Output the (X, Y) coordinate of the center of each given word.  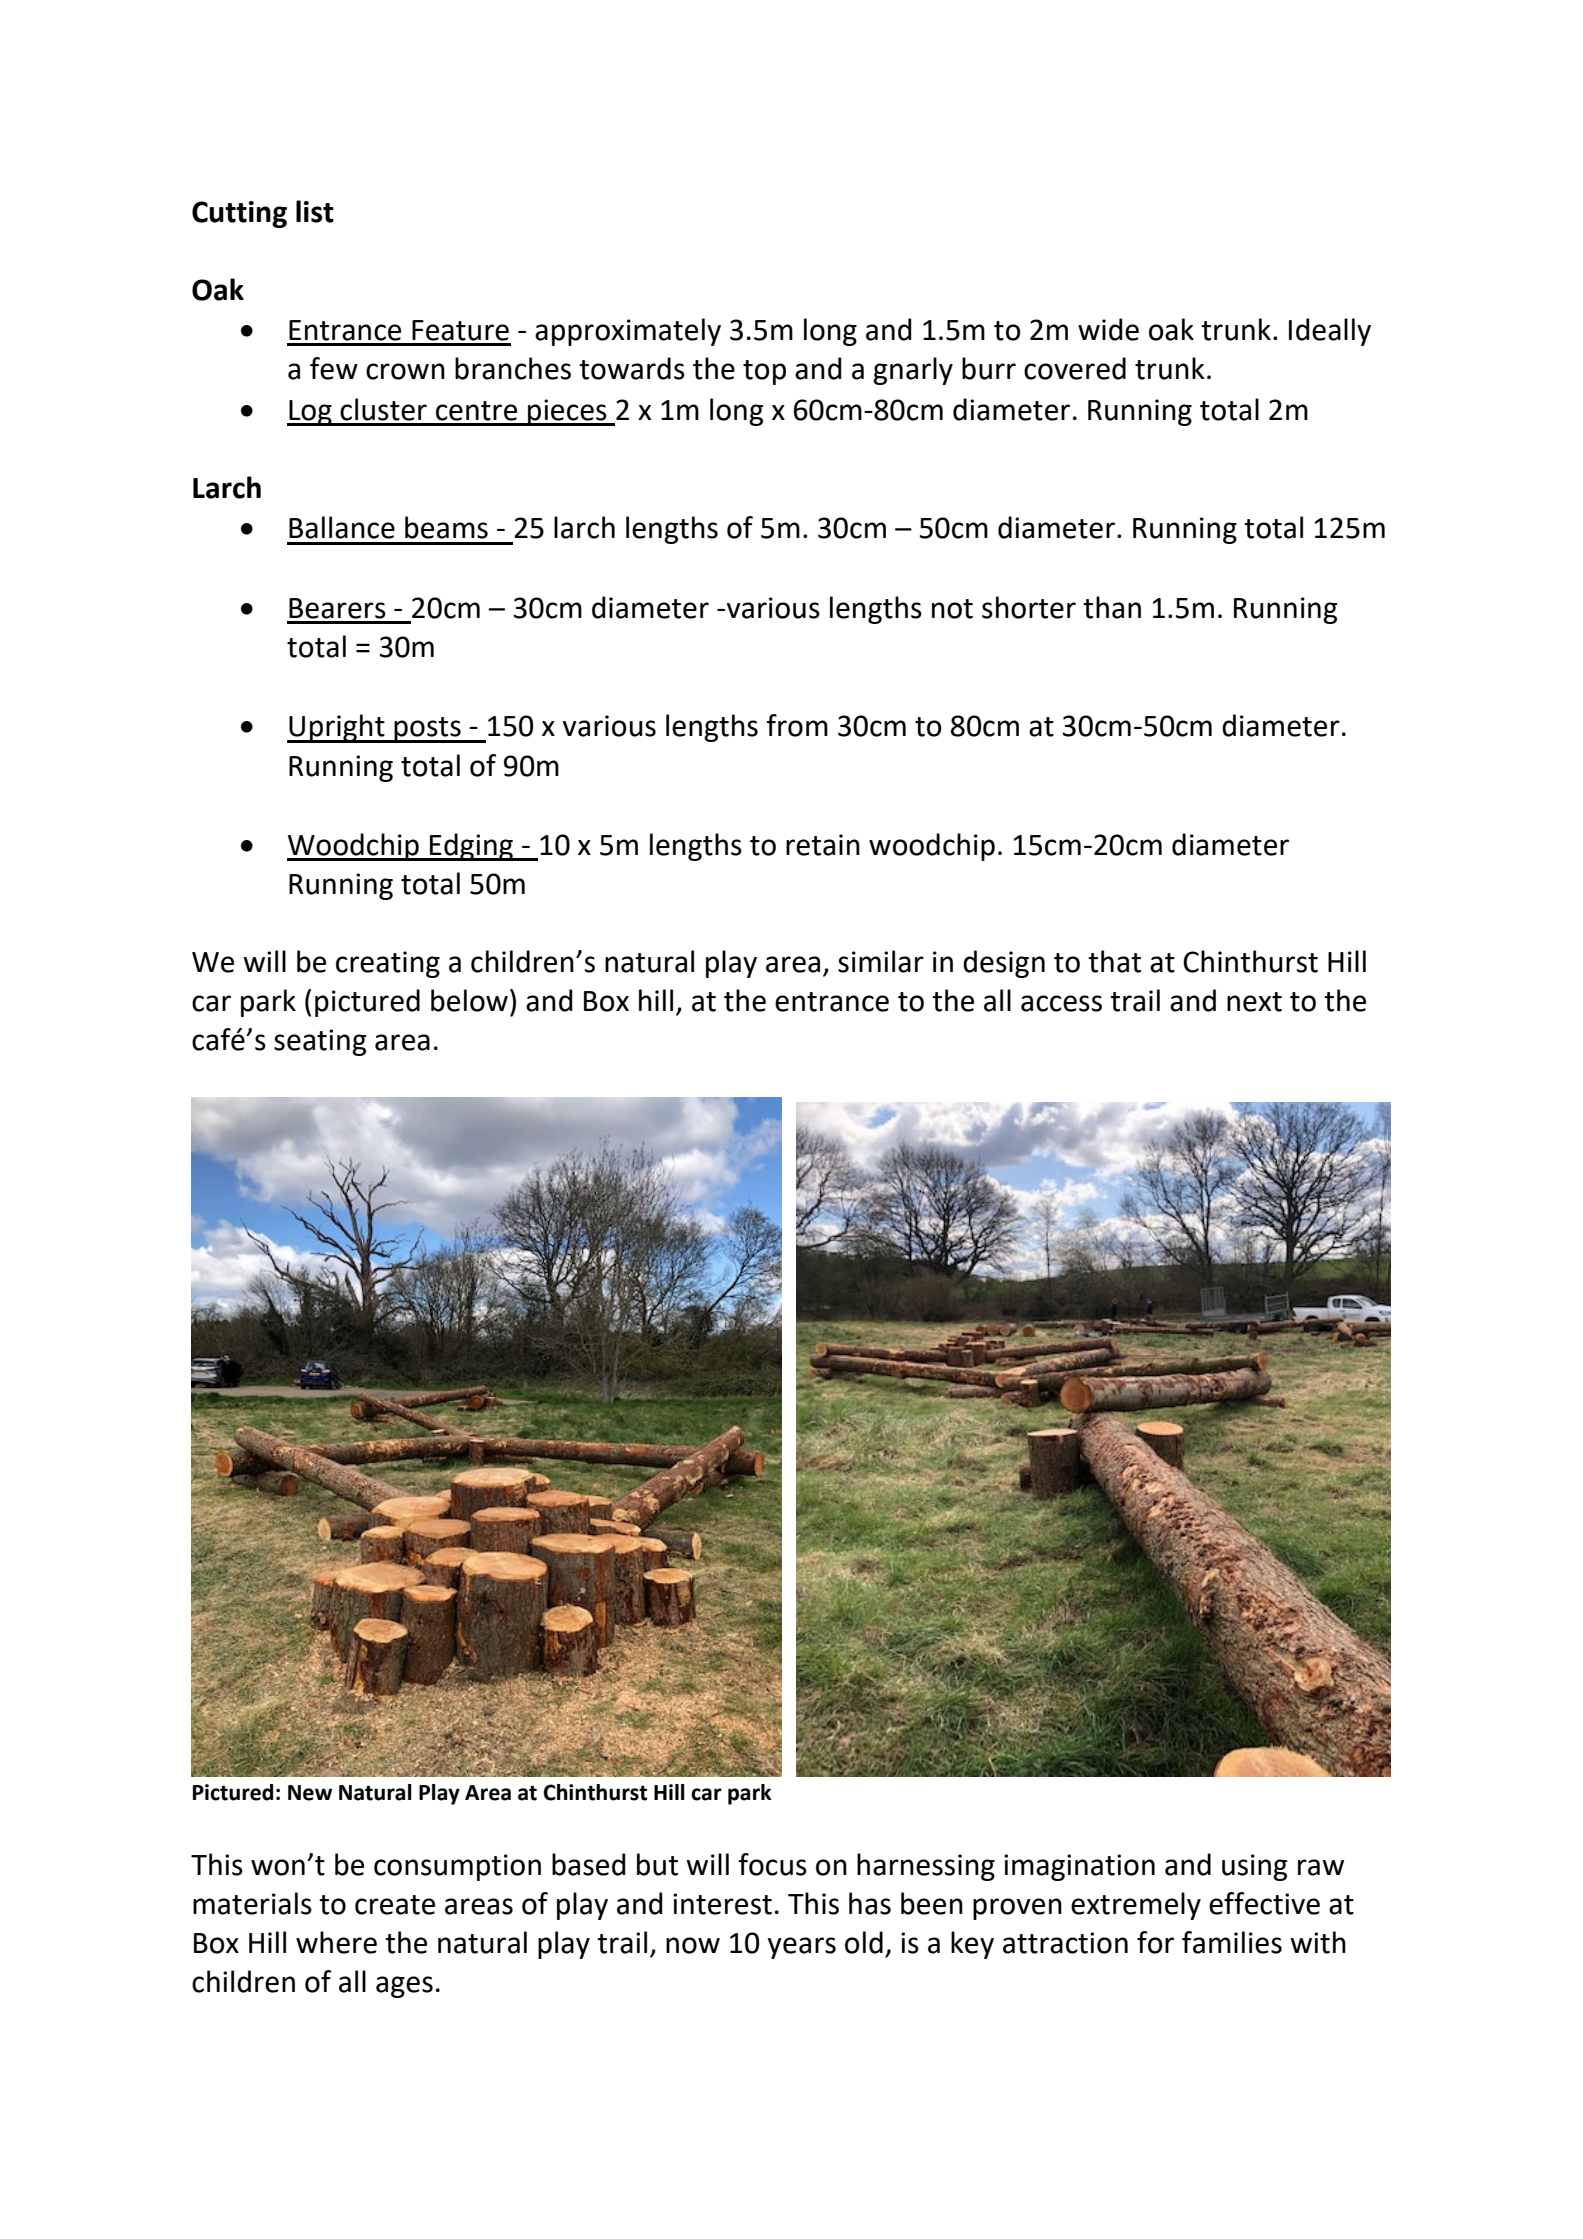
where (336, 1942)
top (764, 372)
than (1112, 607)
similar (881, 961)
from (797, 725)
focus (773, 1864)
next (1254, 1002)
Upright (337, 728)
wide (1108, 329)
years (802, 1948)
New (310, 1793)
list (315, 211)
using (1254, 1867)
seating (320, 1042)
